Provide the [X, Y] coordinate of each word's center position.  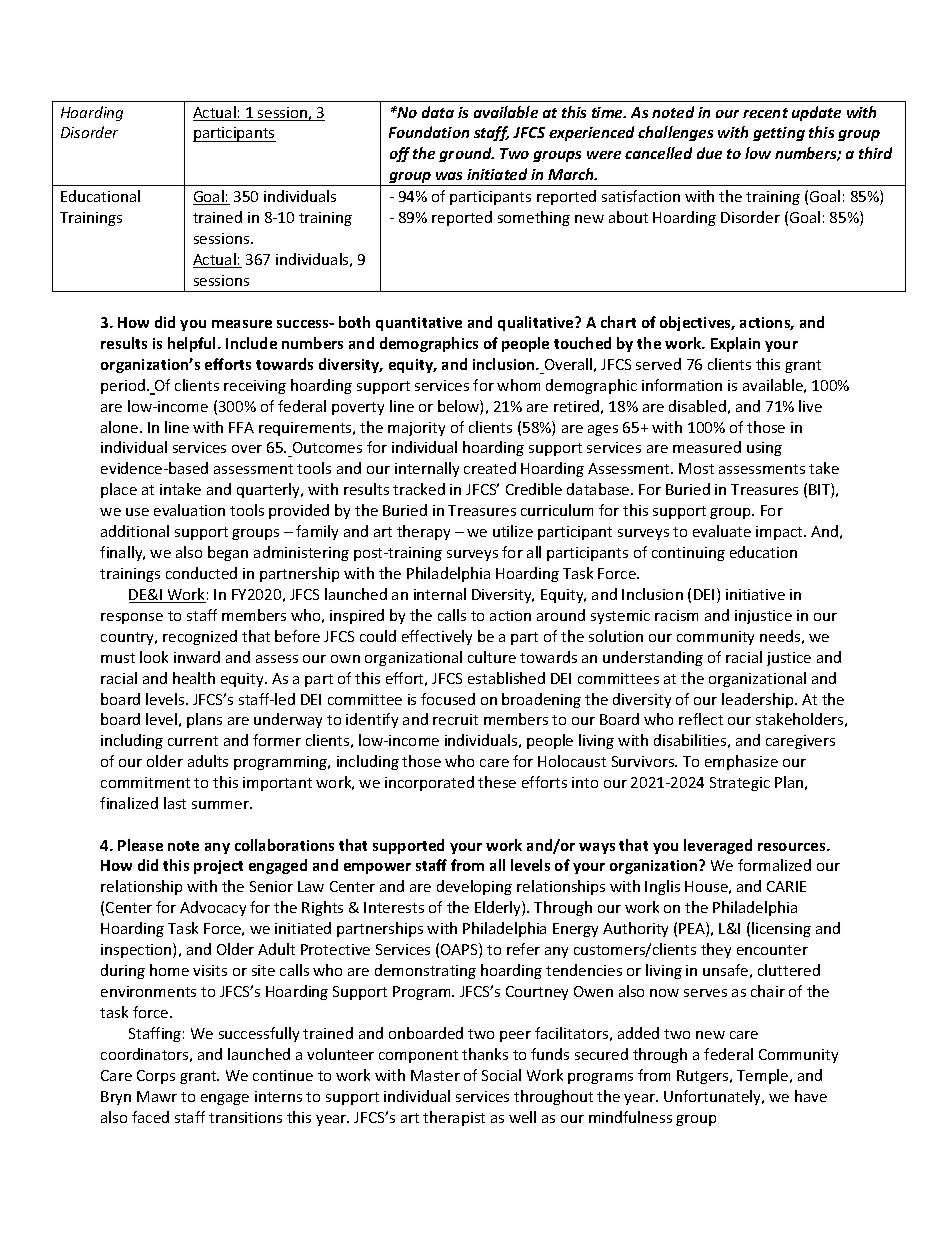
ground [466, 154]
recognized [200, 637]
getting [779, 134]
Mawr [157, 1096]
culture [492, 657]
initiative [755, 594]
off [400, 154]
